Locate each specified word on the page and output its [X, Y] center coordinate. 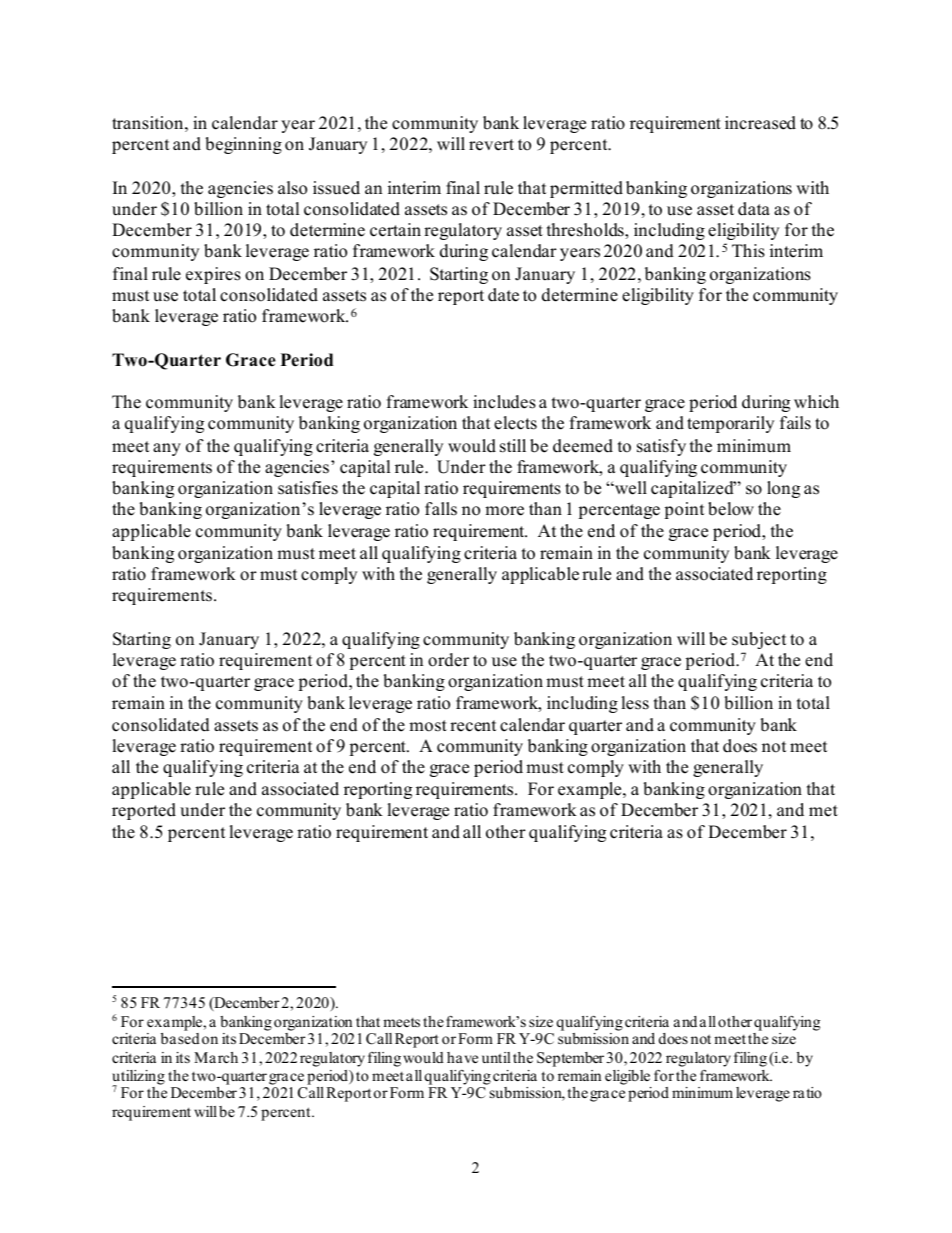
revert [491, 145]
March [216, 1057]
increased [760, 123]
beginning [243, 145]
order [448, 660]
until [496, 1057]
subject [759, 640]
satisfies [308, 488]
